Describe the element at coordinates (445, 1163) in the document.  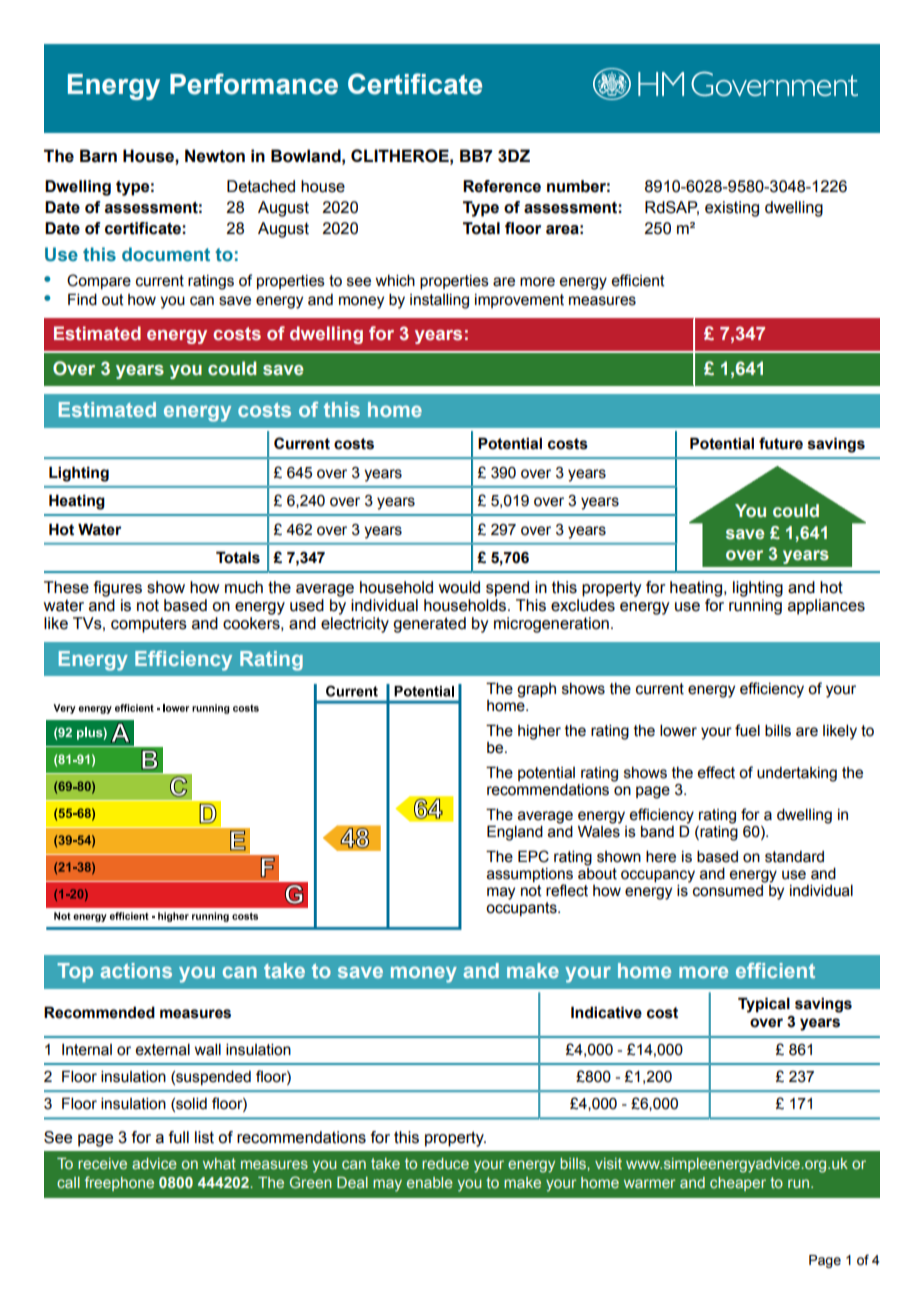
I see `reduce` at that location.
